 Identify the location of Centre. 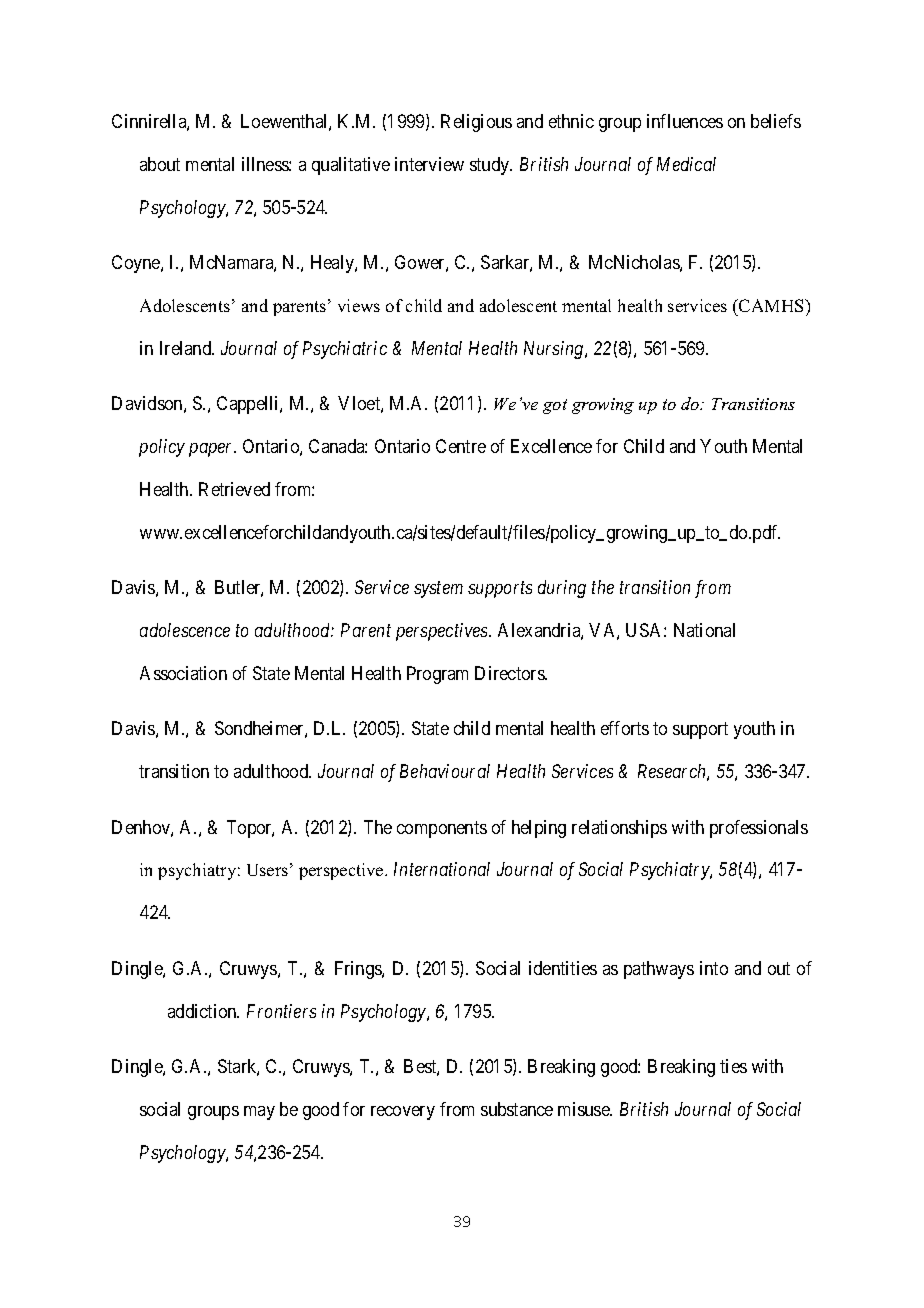
(461, 446).
